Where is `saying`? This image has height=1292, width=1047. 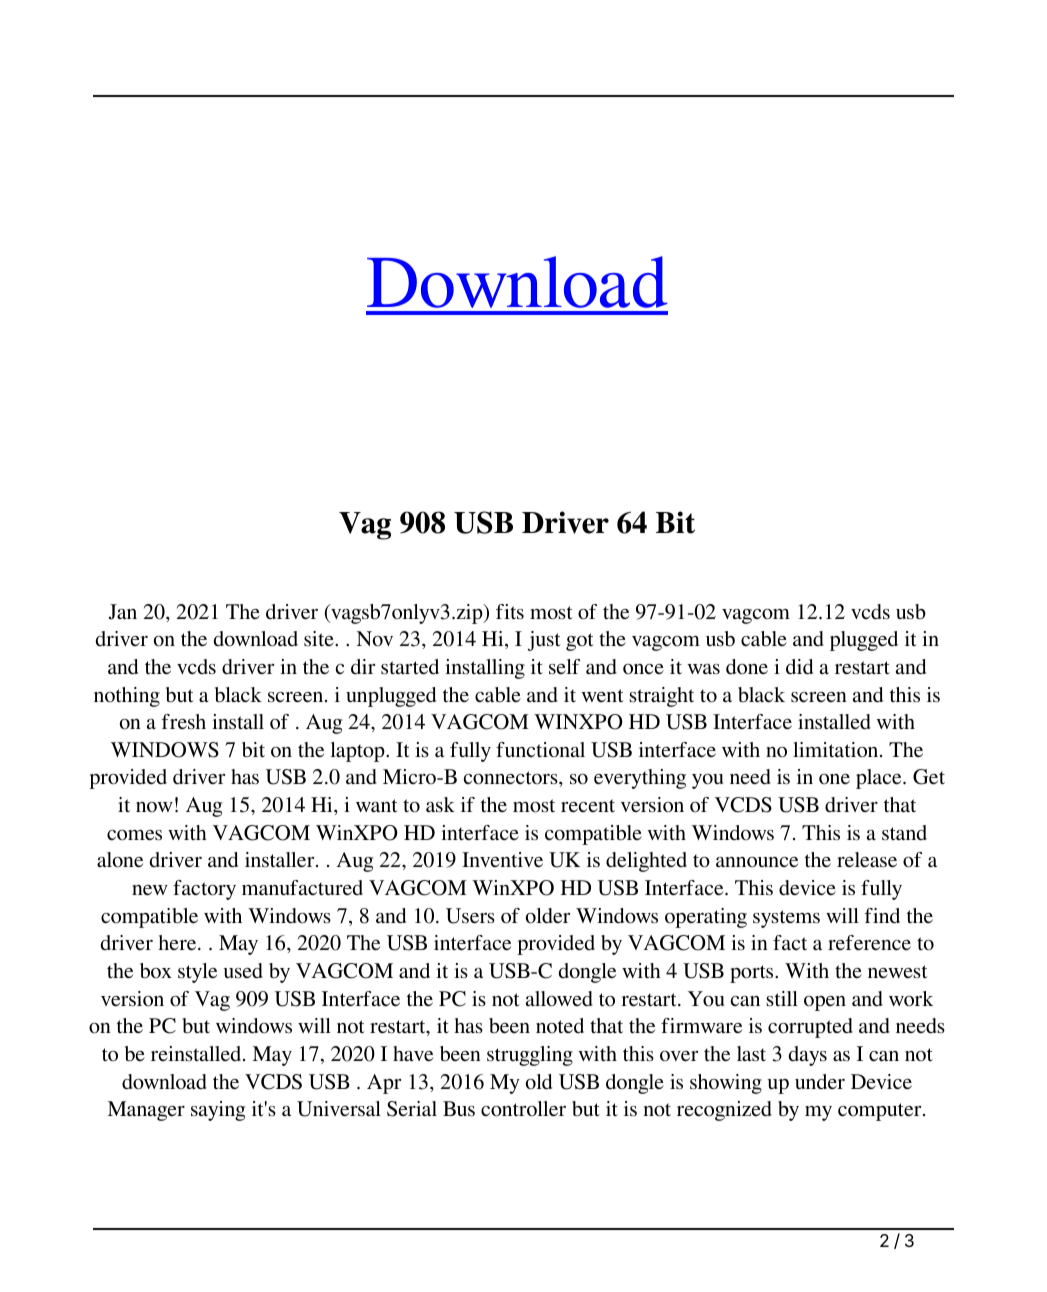
saying is located at coordinates (218, 1111).
